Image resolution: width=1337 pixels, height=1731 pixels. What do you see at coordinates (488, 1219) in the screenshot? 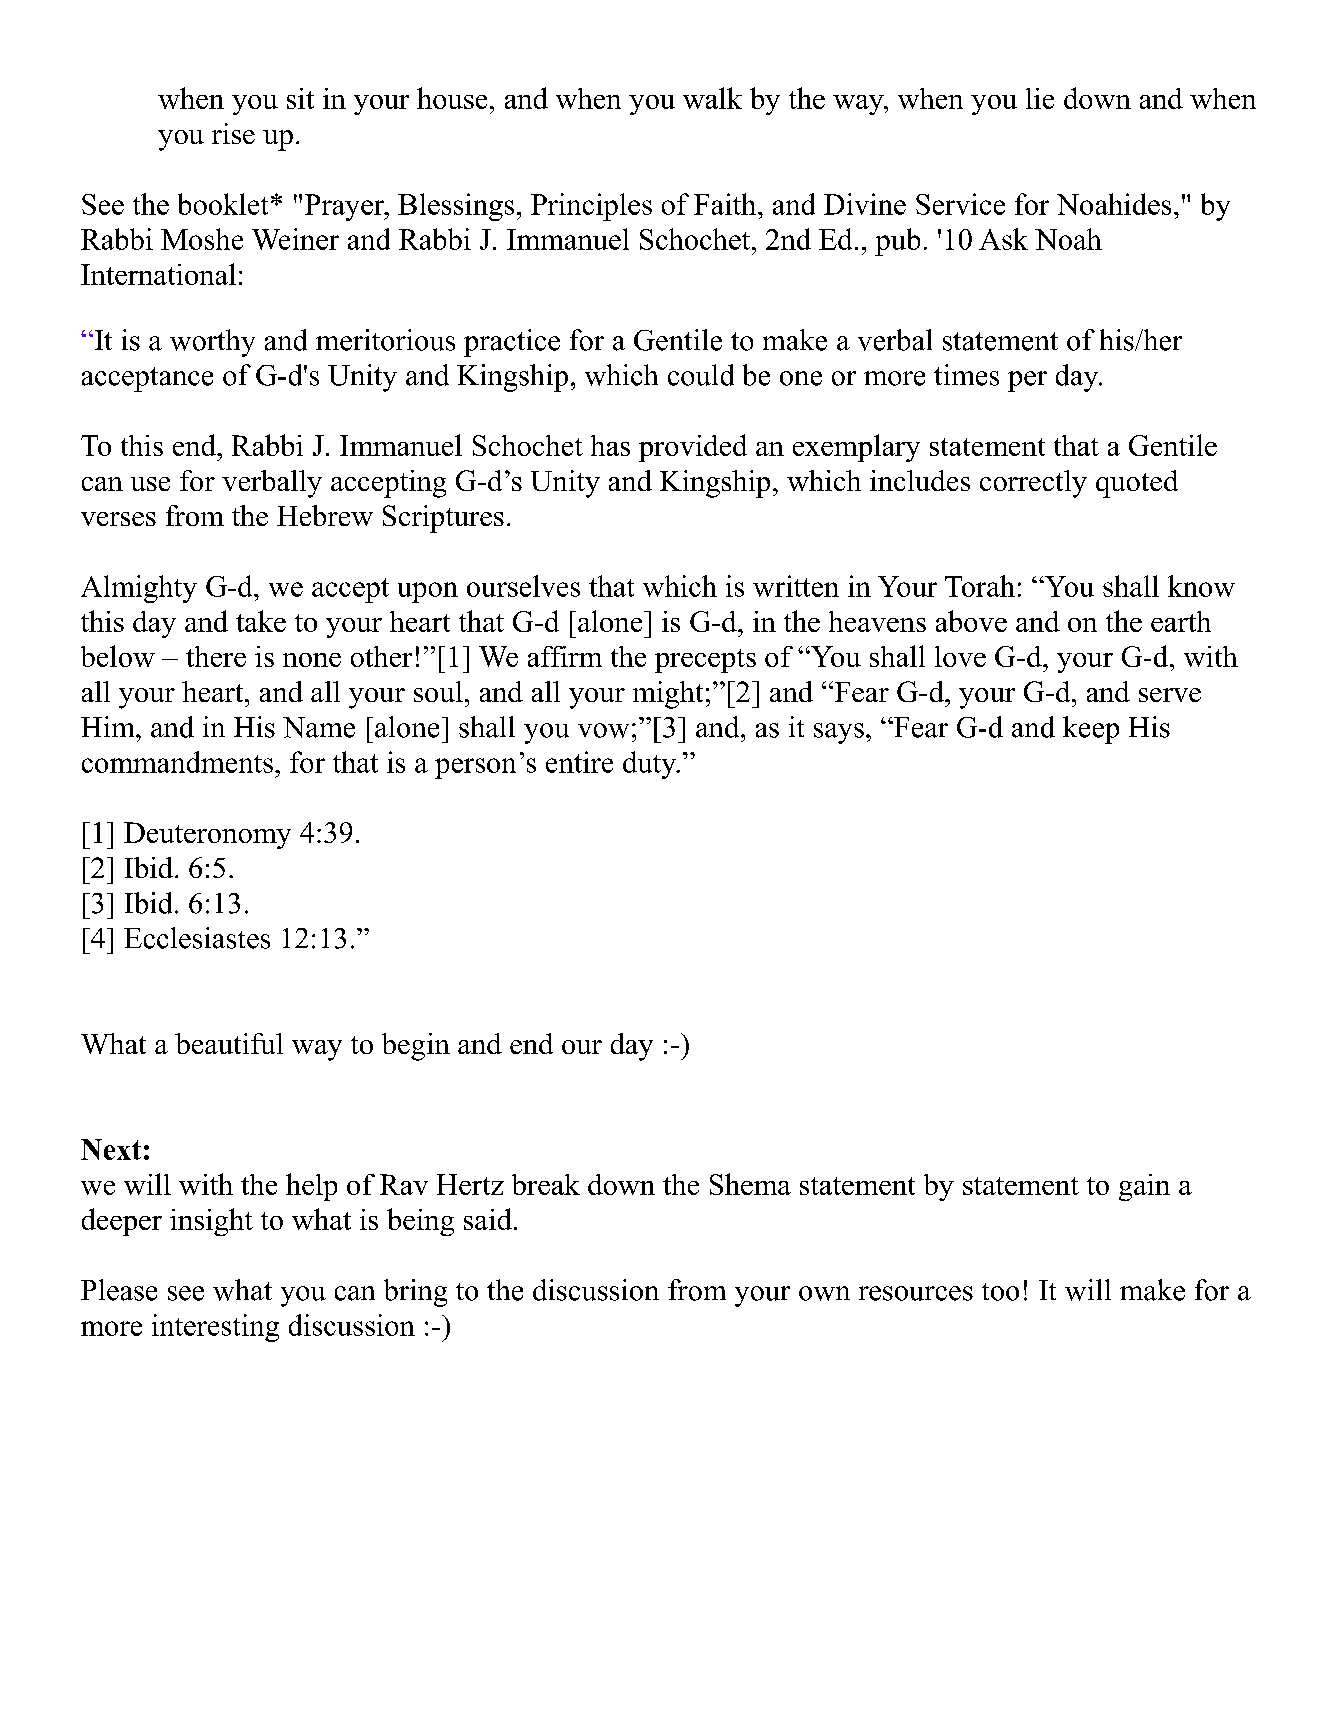
I see `said` at bounding box center [488, 1219].
